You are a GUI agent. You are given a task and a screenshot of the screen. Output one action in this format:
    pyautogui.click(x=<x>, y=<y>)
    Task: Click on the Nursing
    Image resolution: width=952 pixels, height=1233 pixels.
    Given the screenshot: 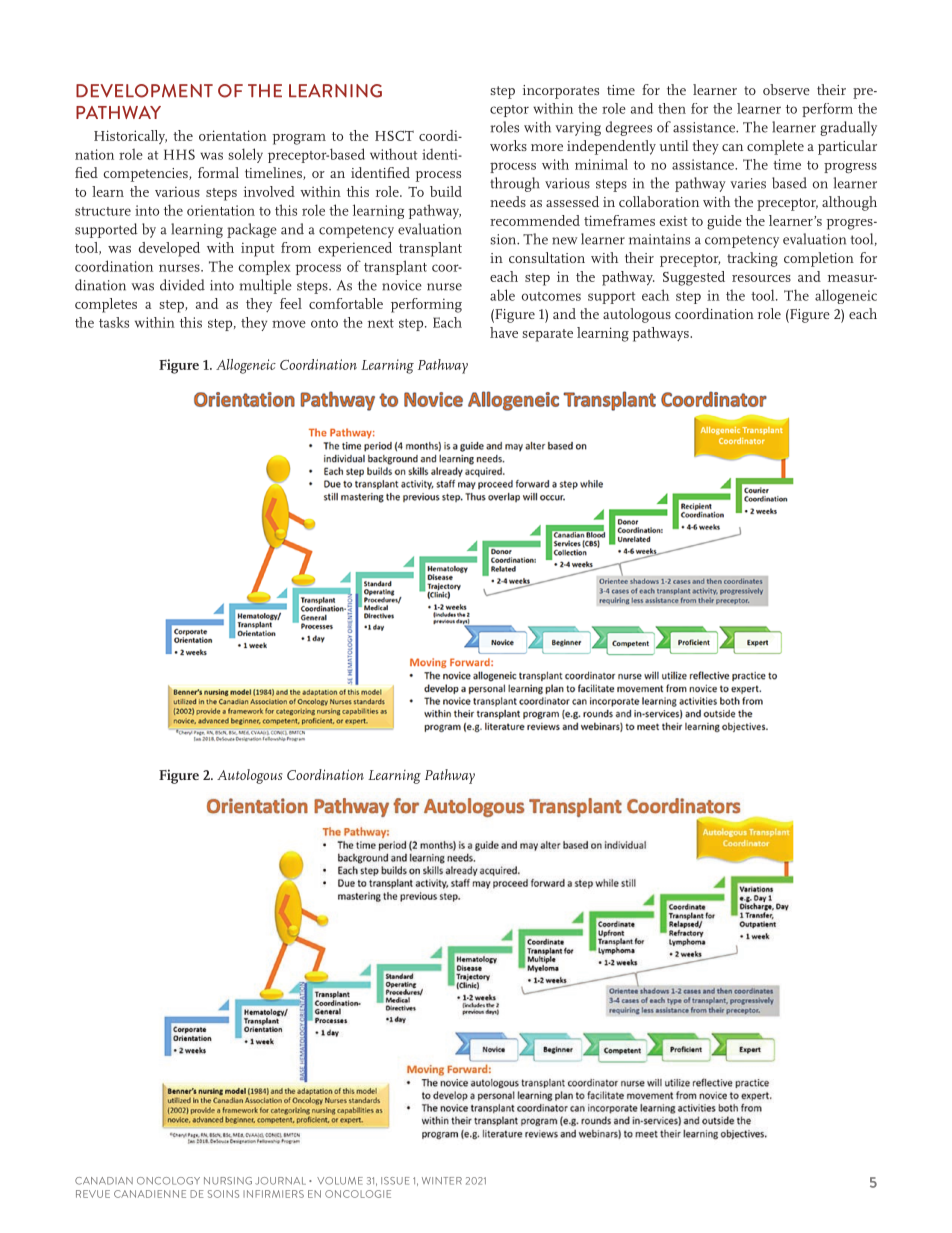 What is the action you would take?
    pyautogui.click(x=228, y=1181)
